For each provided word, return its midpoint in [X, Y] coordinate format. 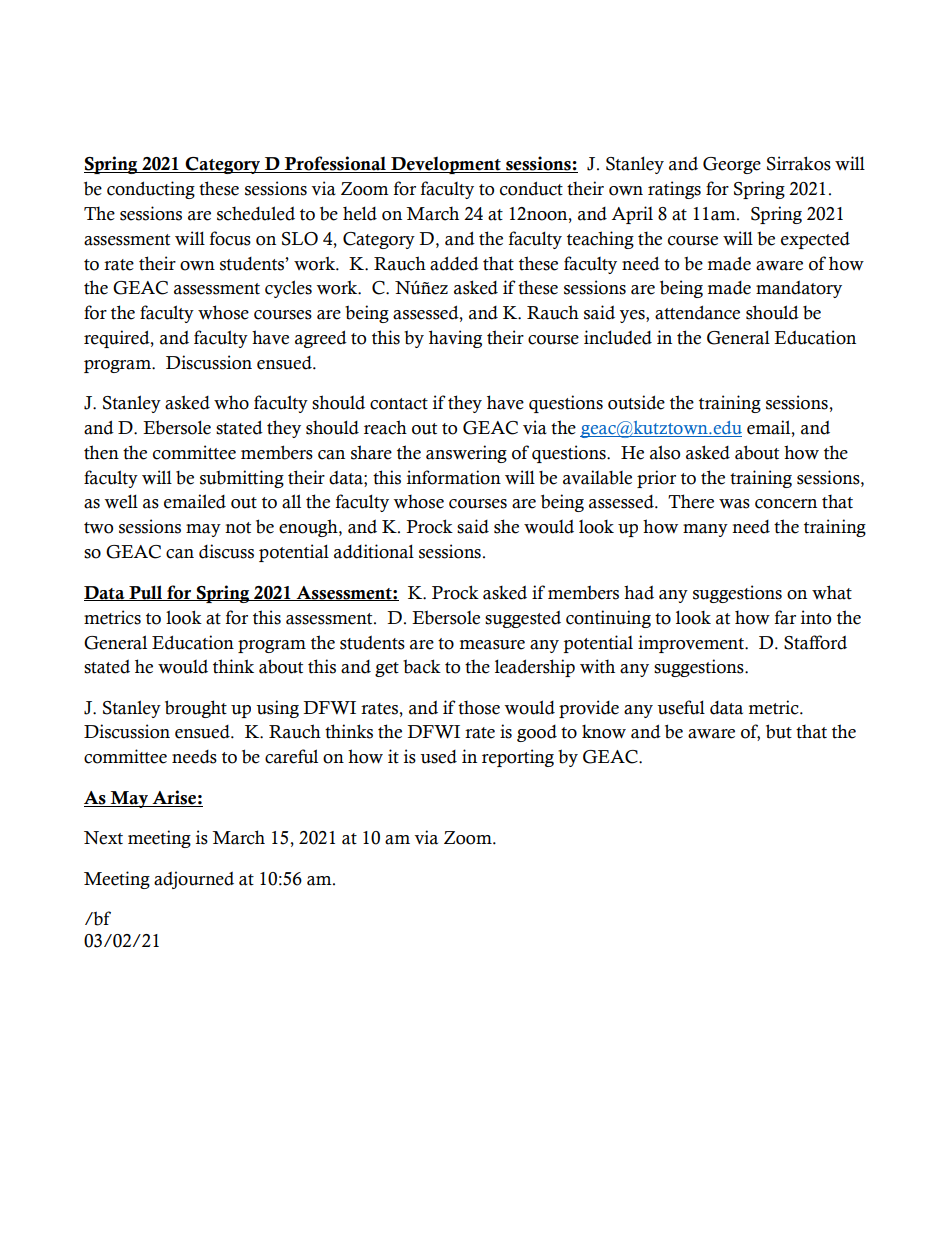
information [454, 477]
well [121, 501]
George [732, 165]
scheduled [256, 213]
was [734, 504]
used [438, 757]
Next [103, 838]
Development [446, 165]
